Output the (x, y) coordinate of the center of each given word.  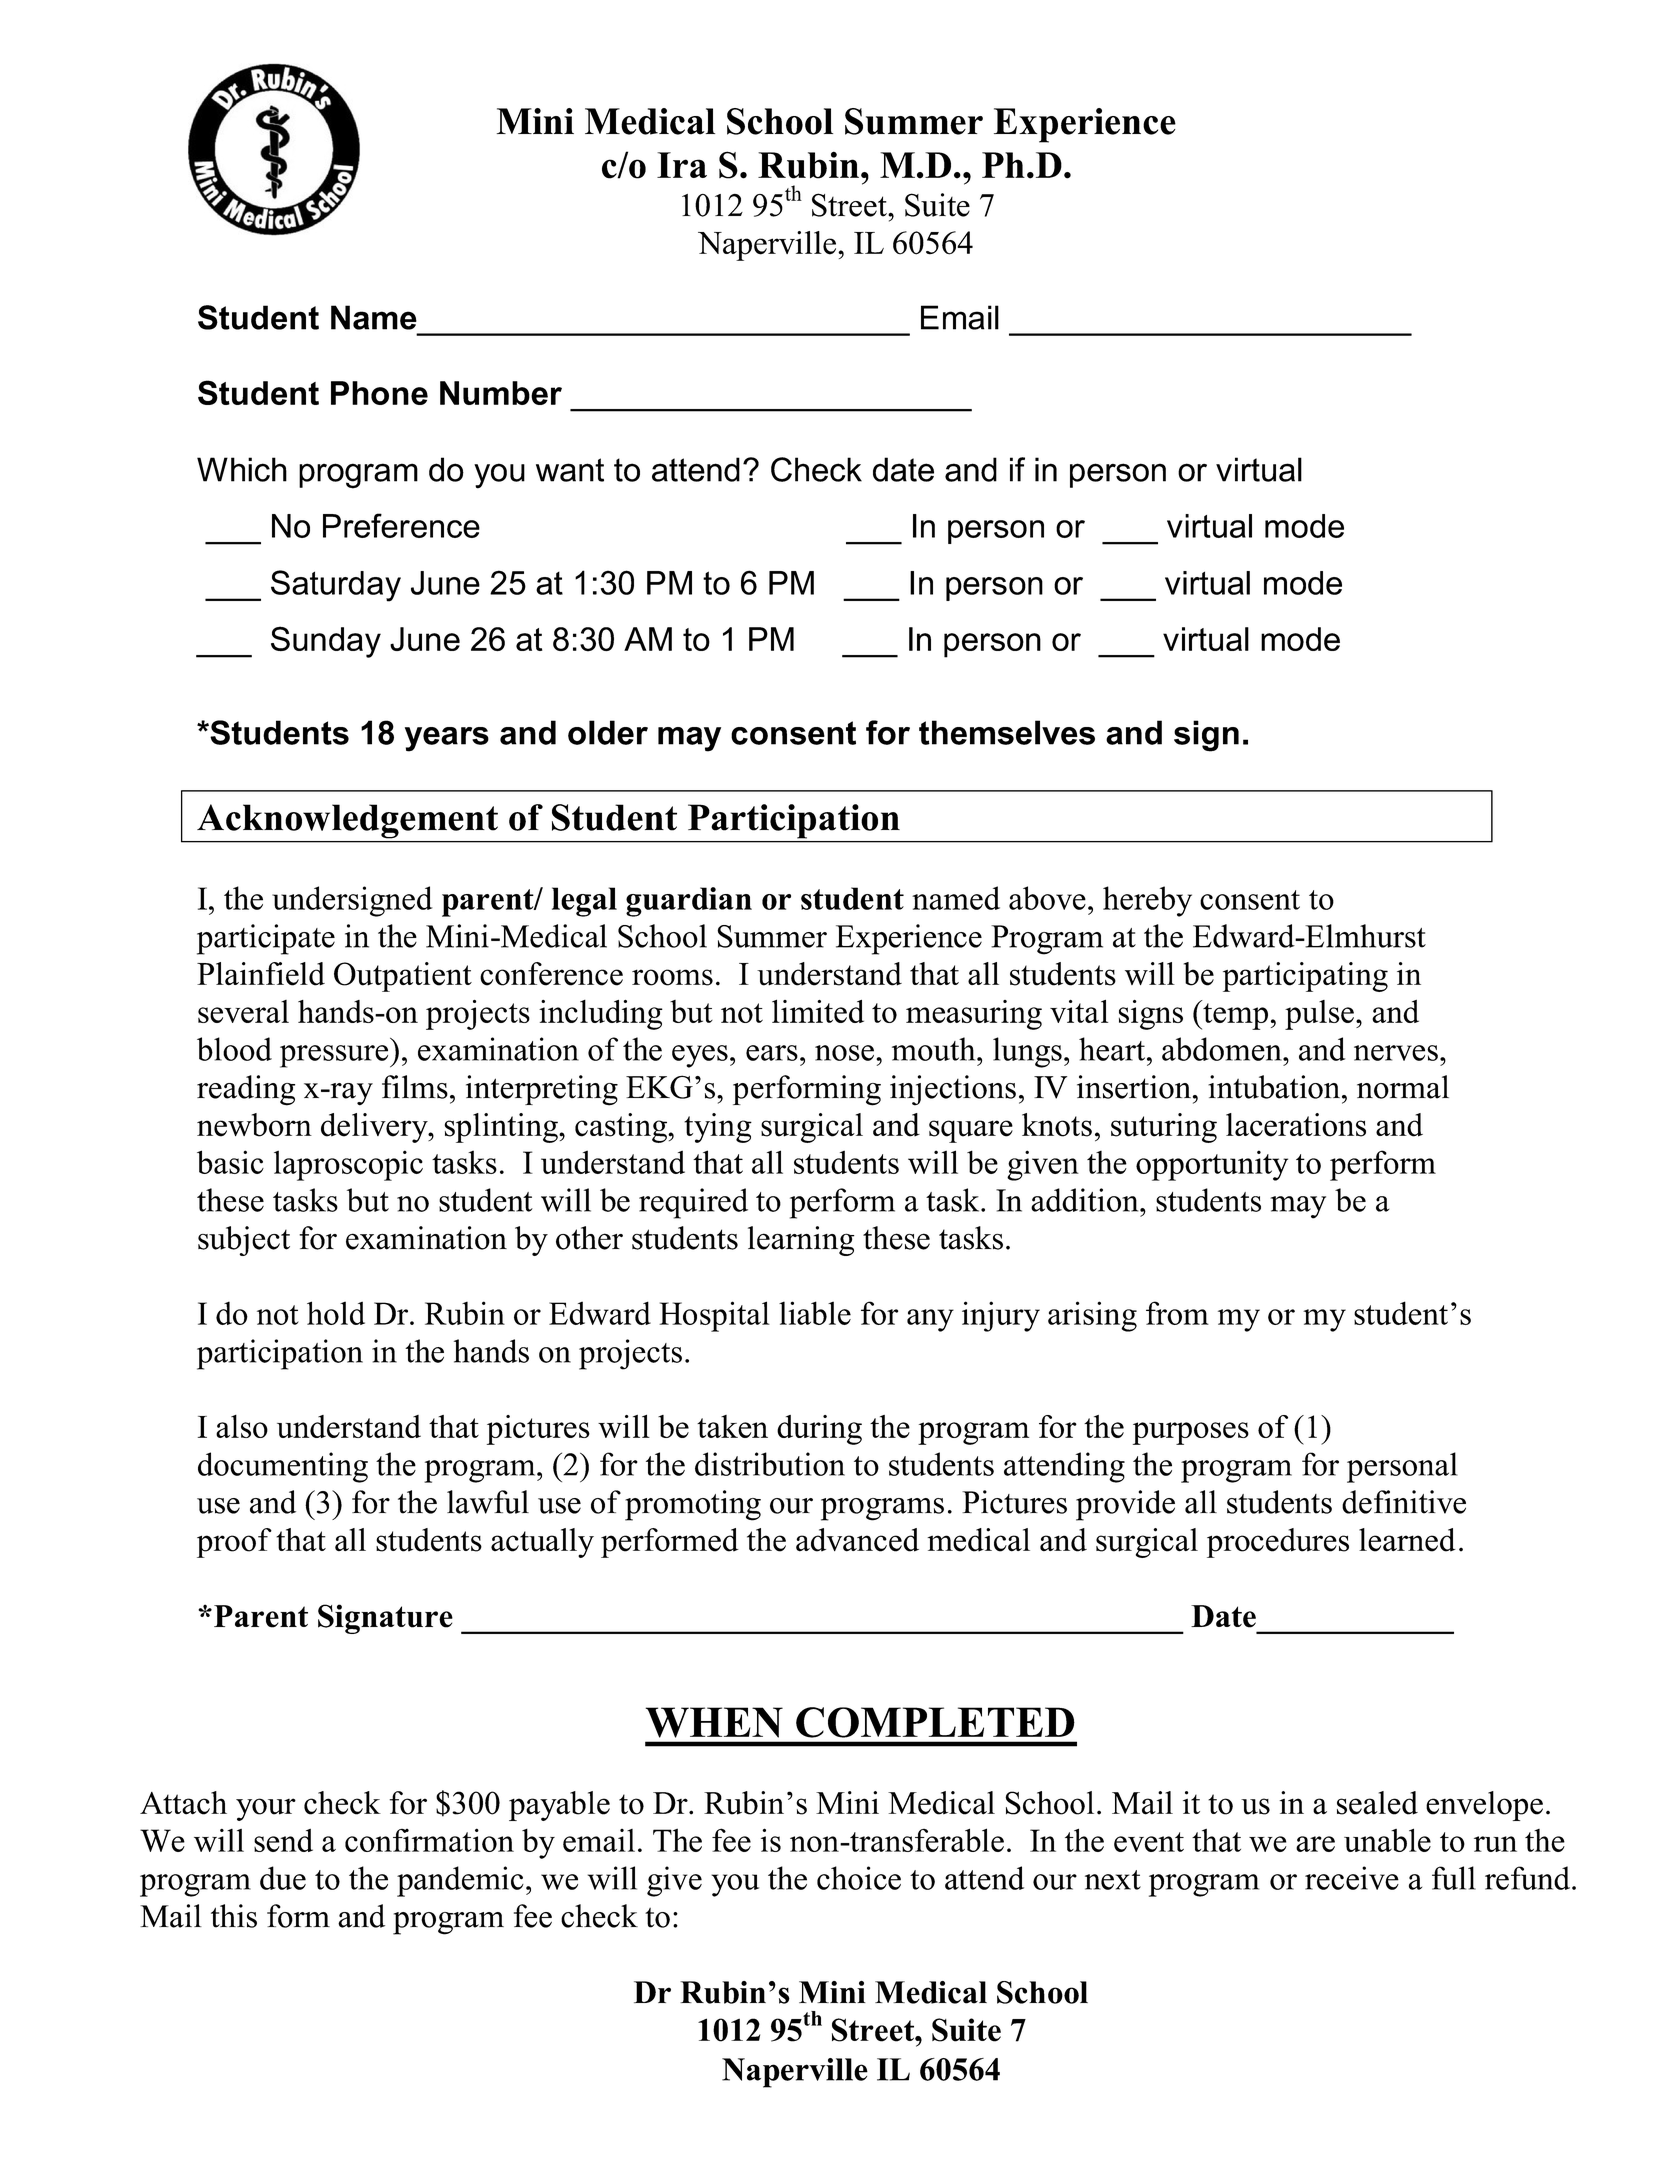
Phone (379, 393)
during (819, 1430)
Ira (682, 165)
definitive (1404, 1502)
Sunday (326, 642)
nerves (1396, 1053)
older (608, 732)
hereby (1147, 901)
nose (844, 1053)
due (283, 1878)
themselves (1007, 732)
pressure (335, 1056)
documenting (283, 1467)
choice (859, 1878)
